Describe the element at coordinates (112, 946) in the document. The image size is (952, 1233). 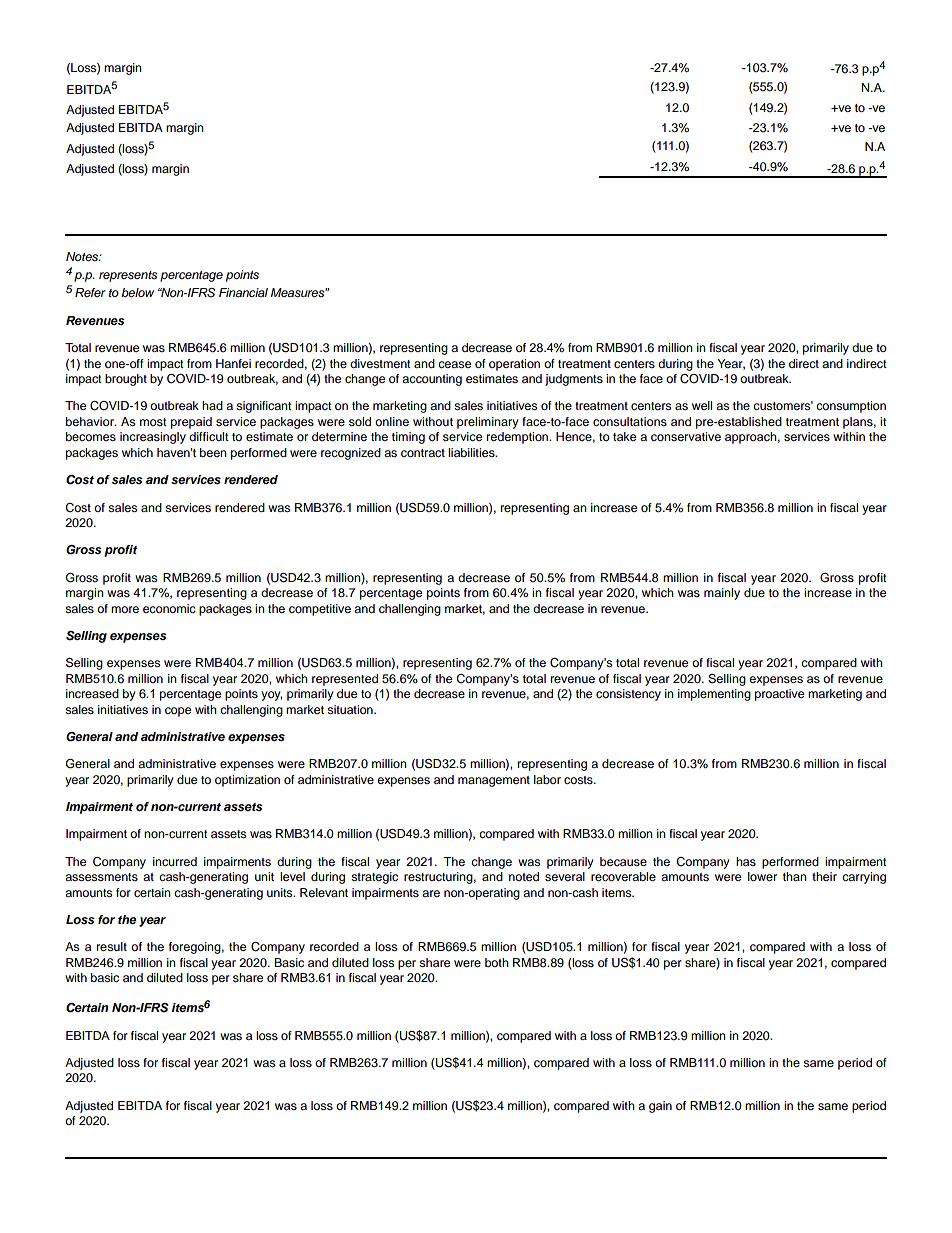
I see `result` at that location.
